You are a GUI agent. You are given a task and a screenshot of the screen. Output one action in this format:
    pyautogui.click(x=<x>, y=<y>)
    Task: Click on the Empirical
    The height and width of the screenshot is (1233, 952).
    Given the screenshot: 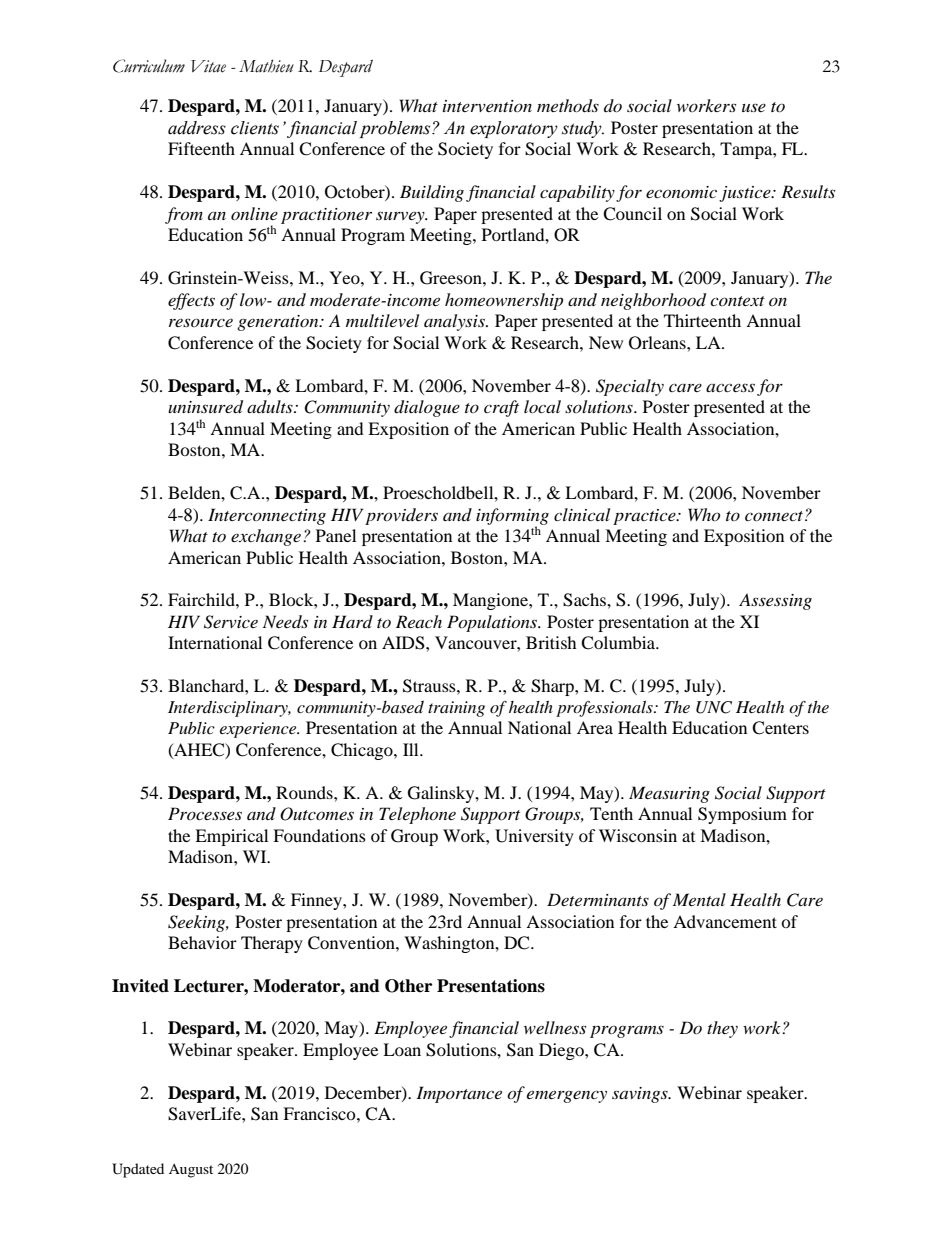 What is the action you would take?
    pyautogui.click(x=231, y=837)
